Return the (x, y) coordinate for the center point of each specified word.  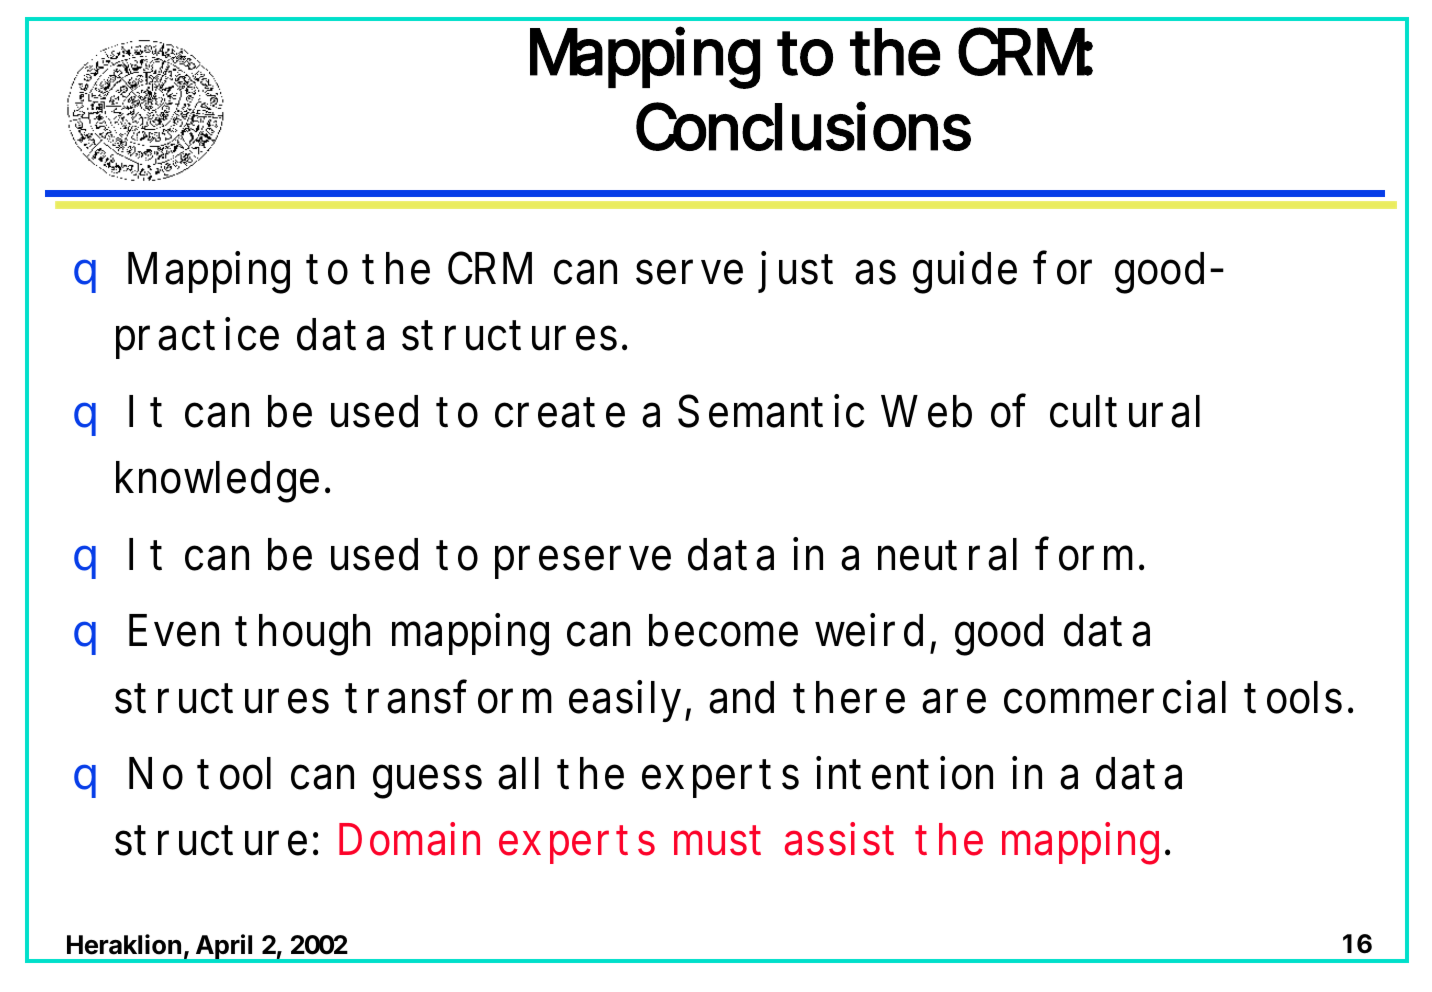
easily (627, 701)
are (954, 701)
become (723, 630)
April (224, 948)
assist (839, 839)
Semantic (771, 411)
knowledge (217, 482)
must (717, 840)
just (795, 272)
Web (926, 411)
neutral (947, 554)
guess (427, 781)
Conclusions (803, 126)
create (560, 412)
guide (965, 272)
